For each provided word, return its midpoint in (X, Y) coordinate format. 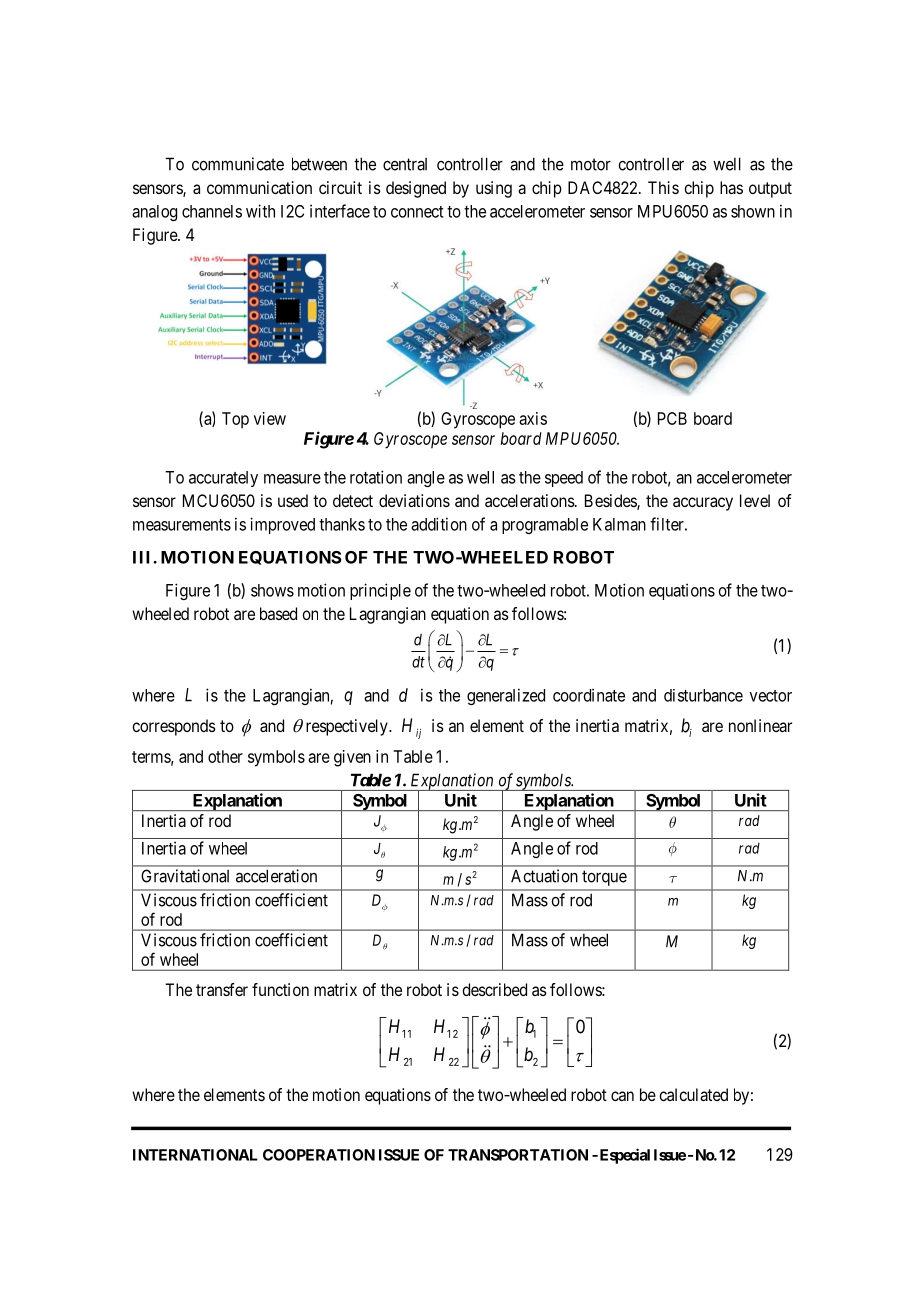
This (663, 187)
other (225, 756)
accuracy (703, 504)
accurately (223, 479)
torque (604, 878)
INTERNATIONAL (195, 1155)
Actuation (544, 876)
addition (439, 524)
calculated (693, 1094)
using (494, 189)
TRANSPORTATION (518, 1155)
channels (212, 211)
